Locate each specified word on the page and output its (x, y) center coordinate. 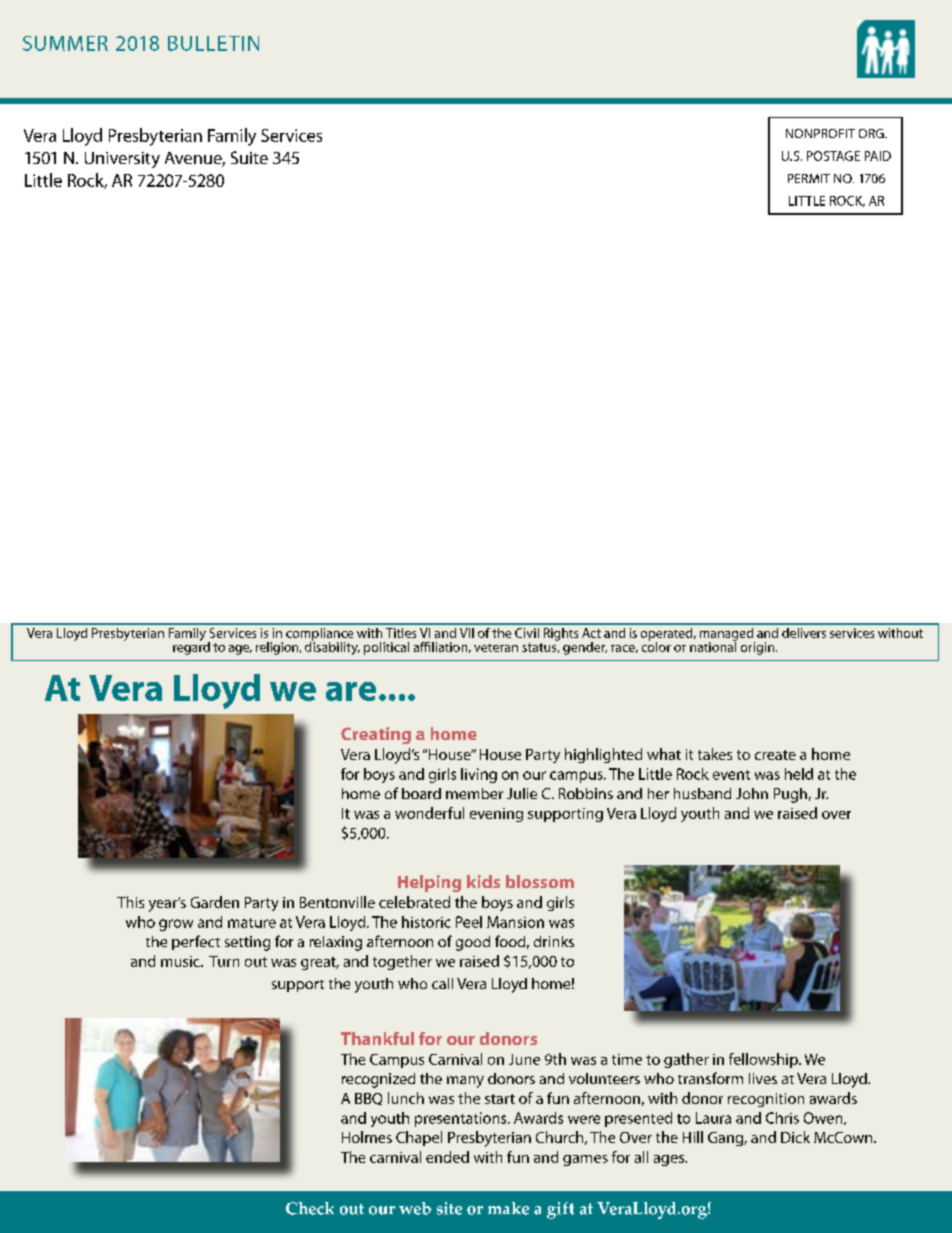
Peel (469, 922)
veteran (496, 648)
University (122, 160)
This (130, 902)
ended (447, 1157)
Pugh (790, 795)
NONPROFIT (820, 133)
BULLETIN (213, 43)
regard (191, 647)
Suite (249, 157)
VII (467, 633)
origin (757, 648)
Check (310, 1208)
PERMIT (809, 178)
